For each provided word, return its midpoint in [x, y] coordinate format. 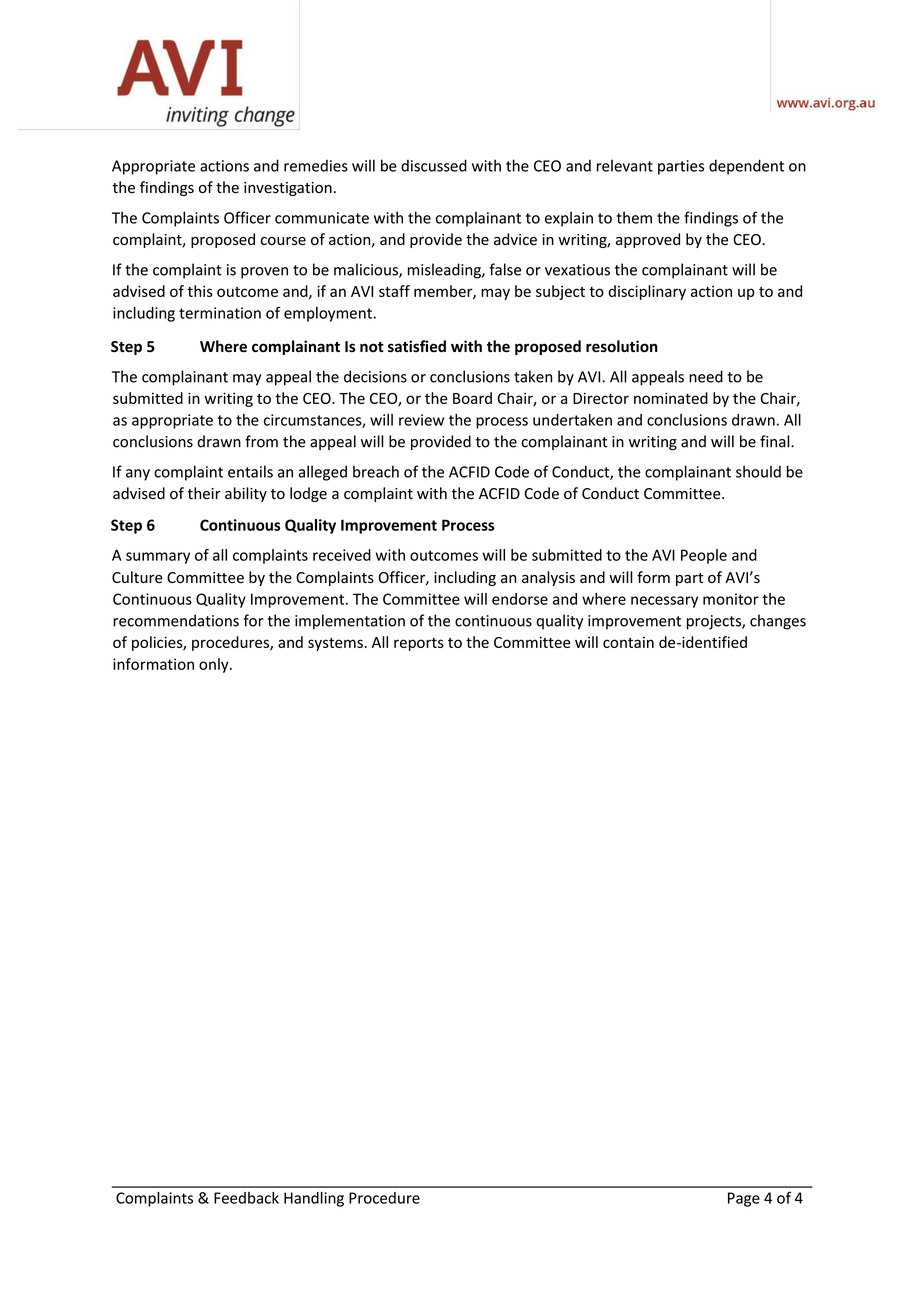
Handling [314, 1199]
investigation [288, 189]
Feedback [246, 1198]
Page [744, 1199]
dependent [746, 167]
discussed [434, 165]
